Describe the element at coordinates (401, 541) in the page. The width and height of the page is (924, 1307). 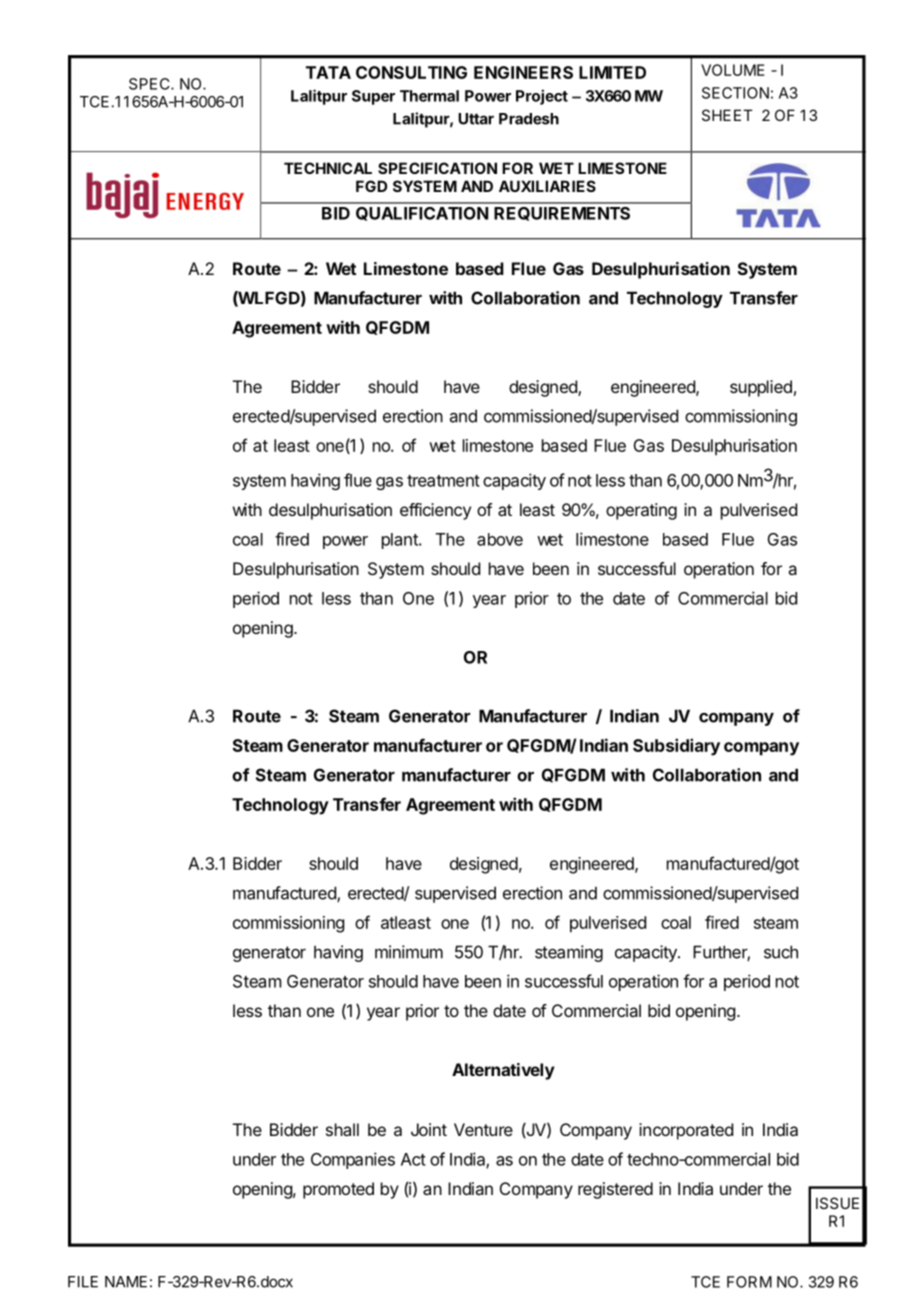
I see `plant` at that location.
